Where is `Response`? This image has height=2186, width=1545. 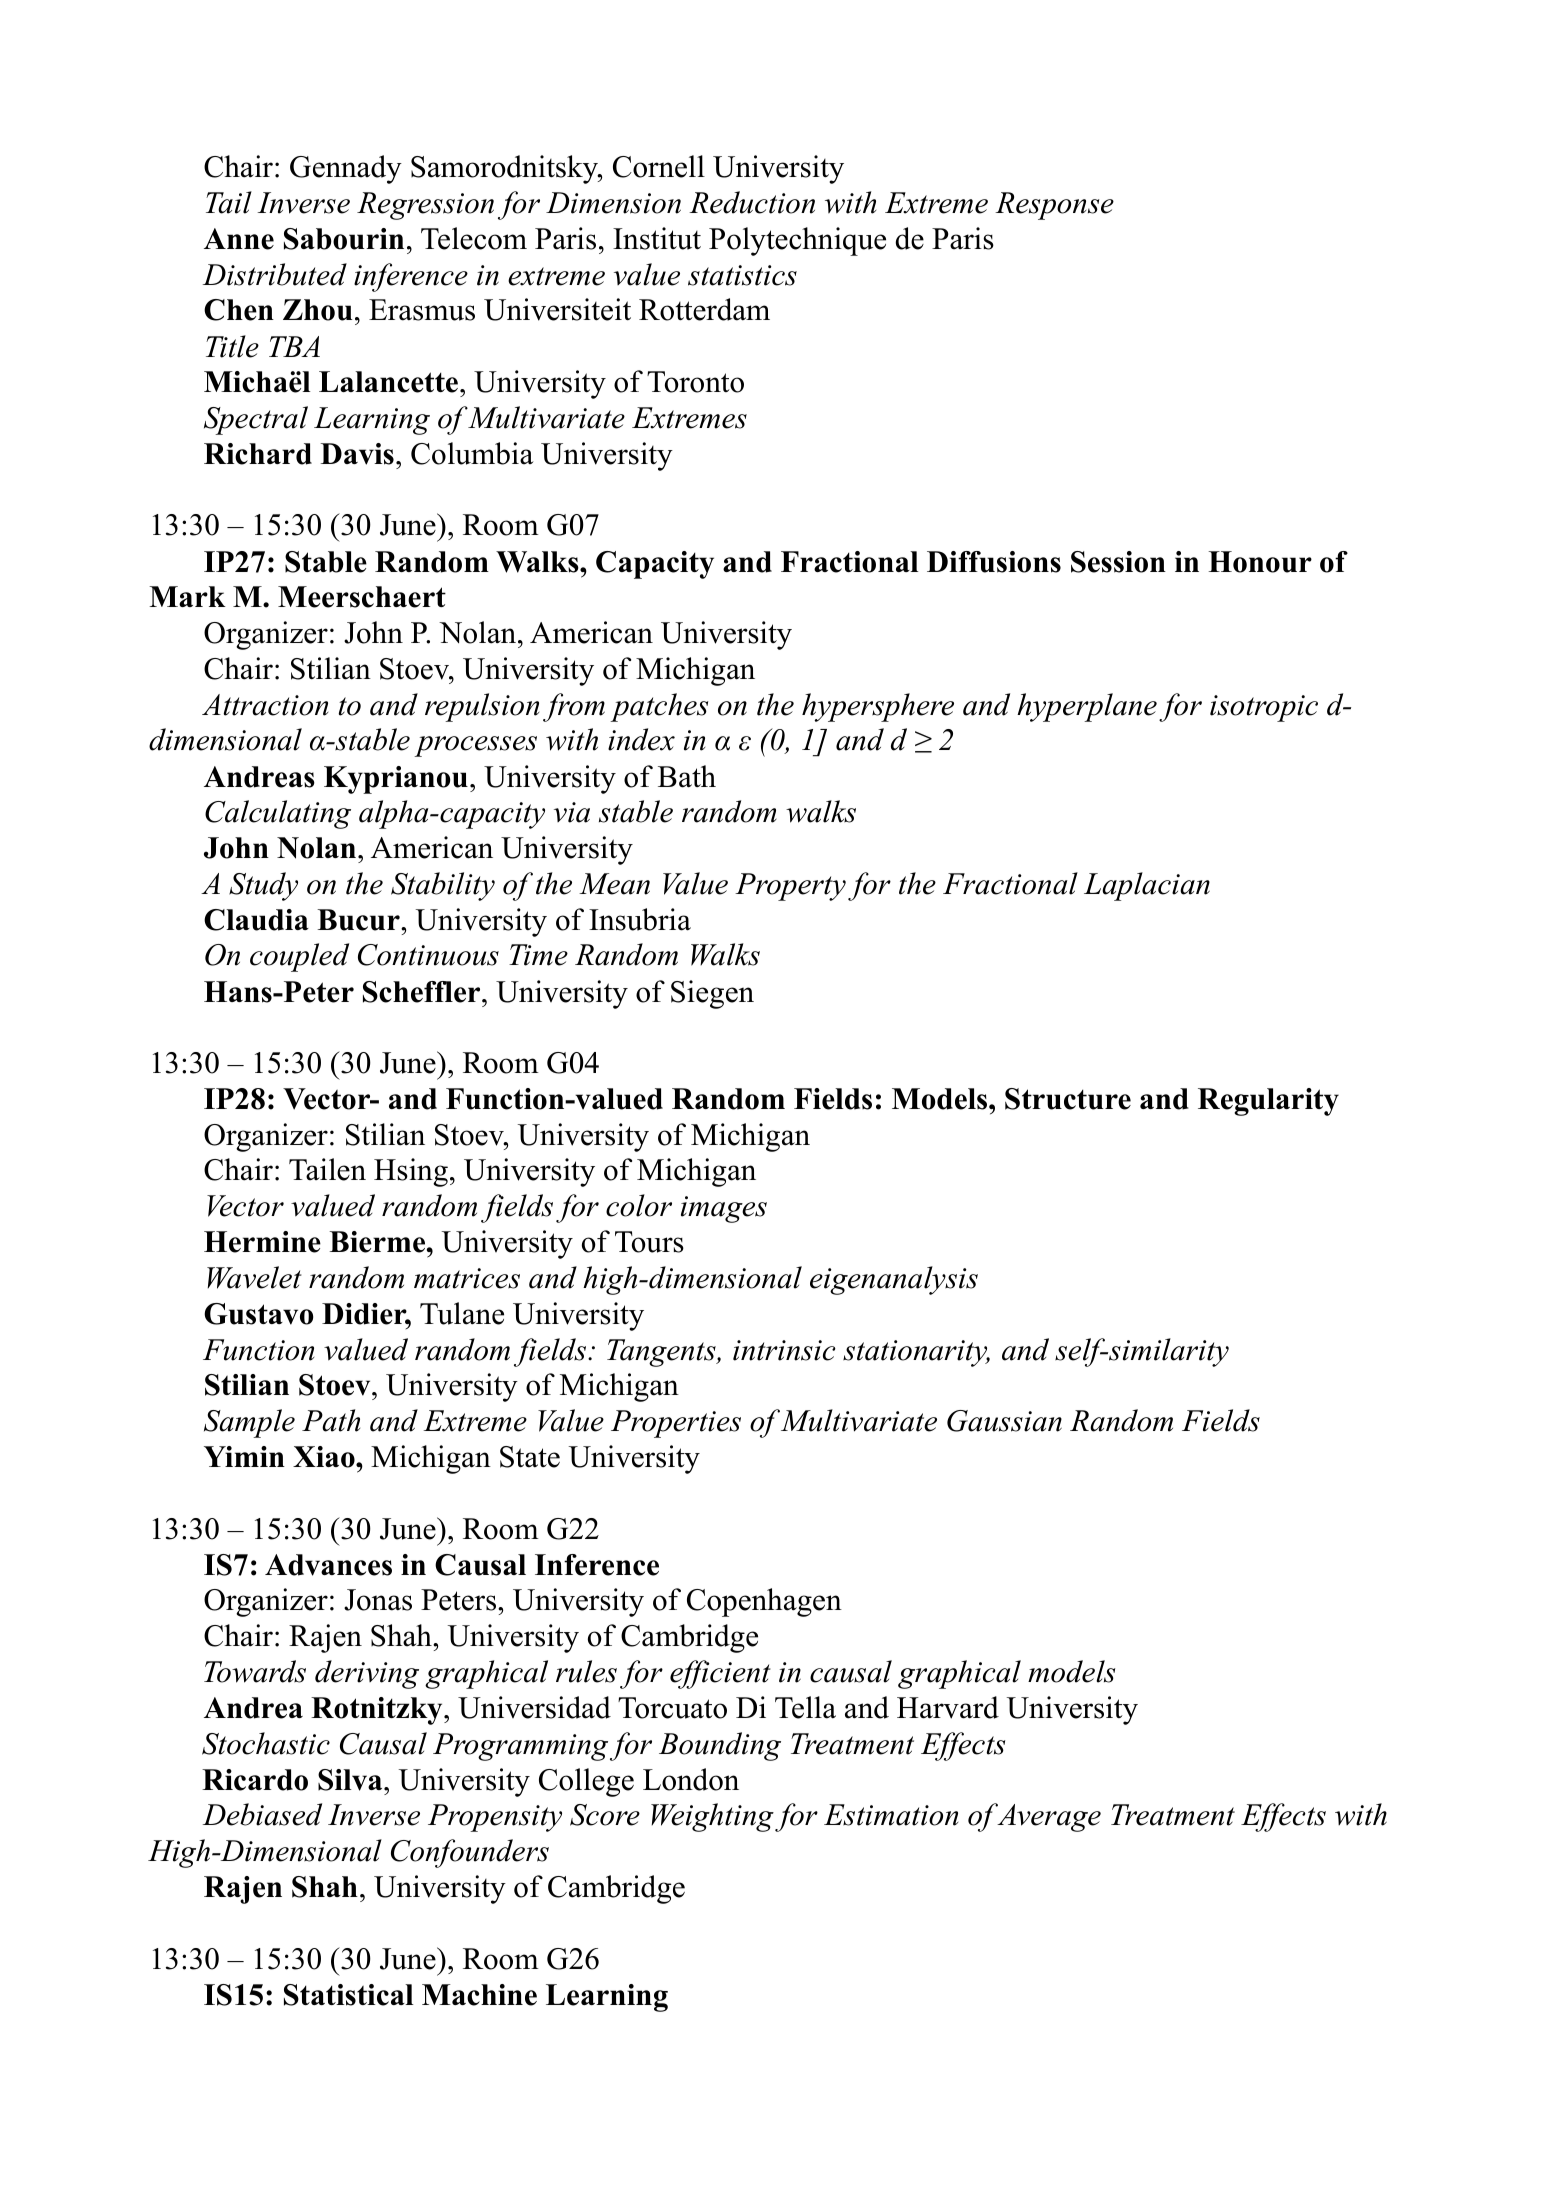
Response is located at coordinates (1054, 206).
